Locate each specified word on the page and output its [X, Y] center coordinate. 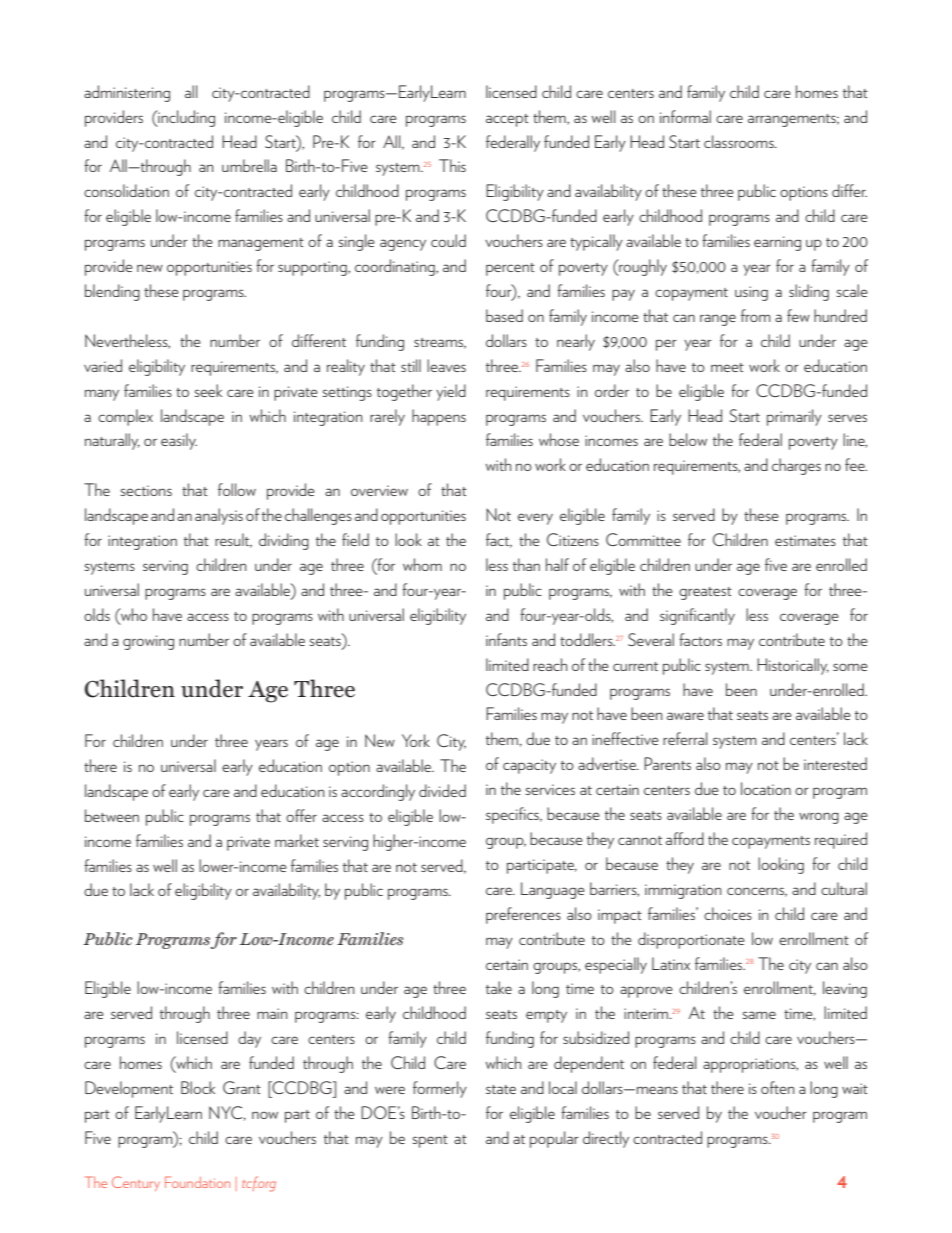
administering [127, 93]
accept [507, 120]
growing [148, 642]
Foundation [197, 1182]
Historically [793, 666]
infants [506, 639]
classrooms [740, 141]
